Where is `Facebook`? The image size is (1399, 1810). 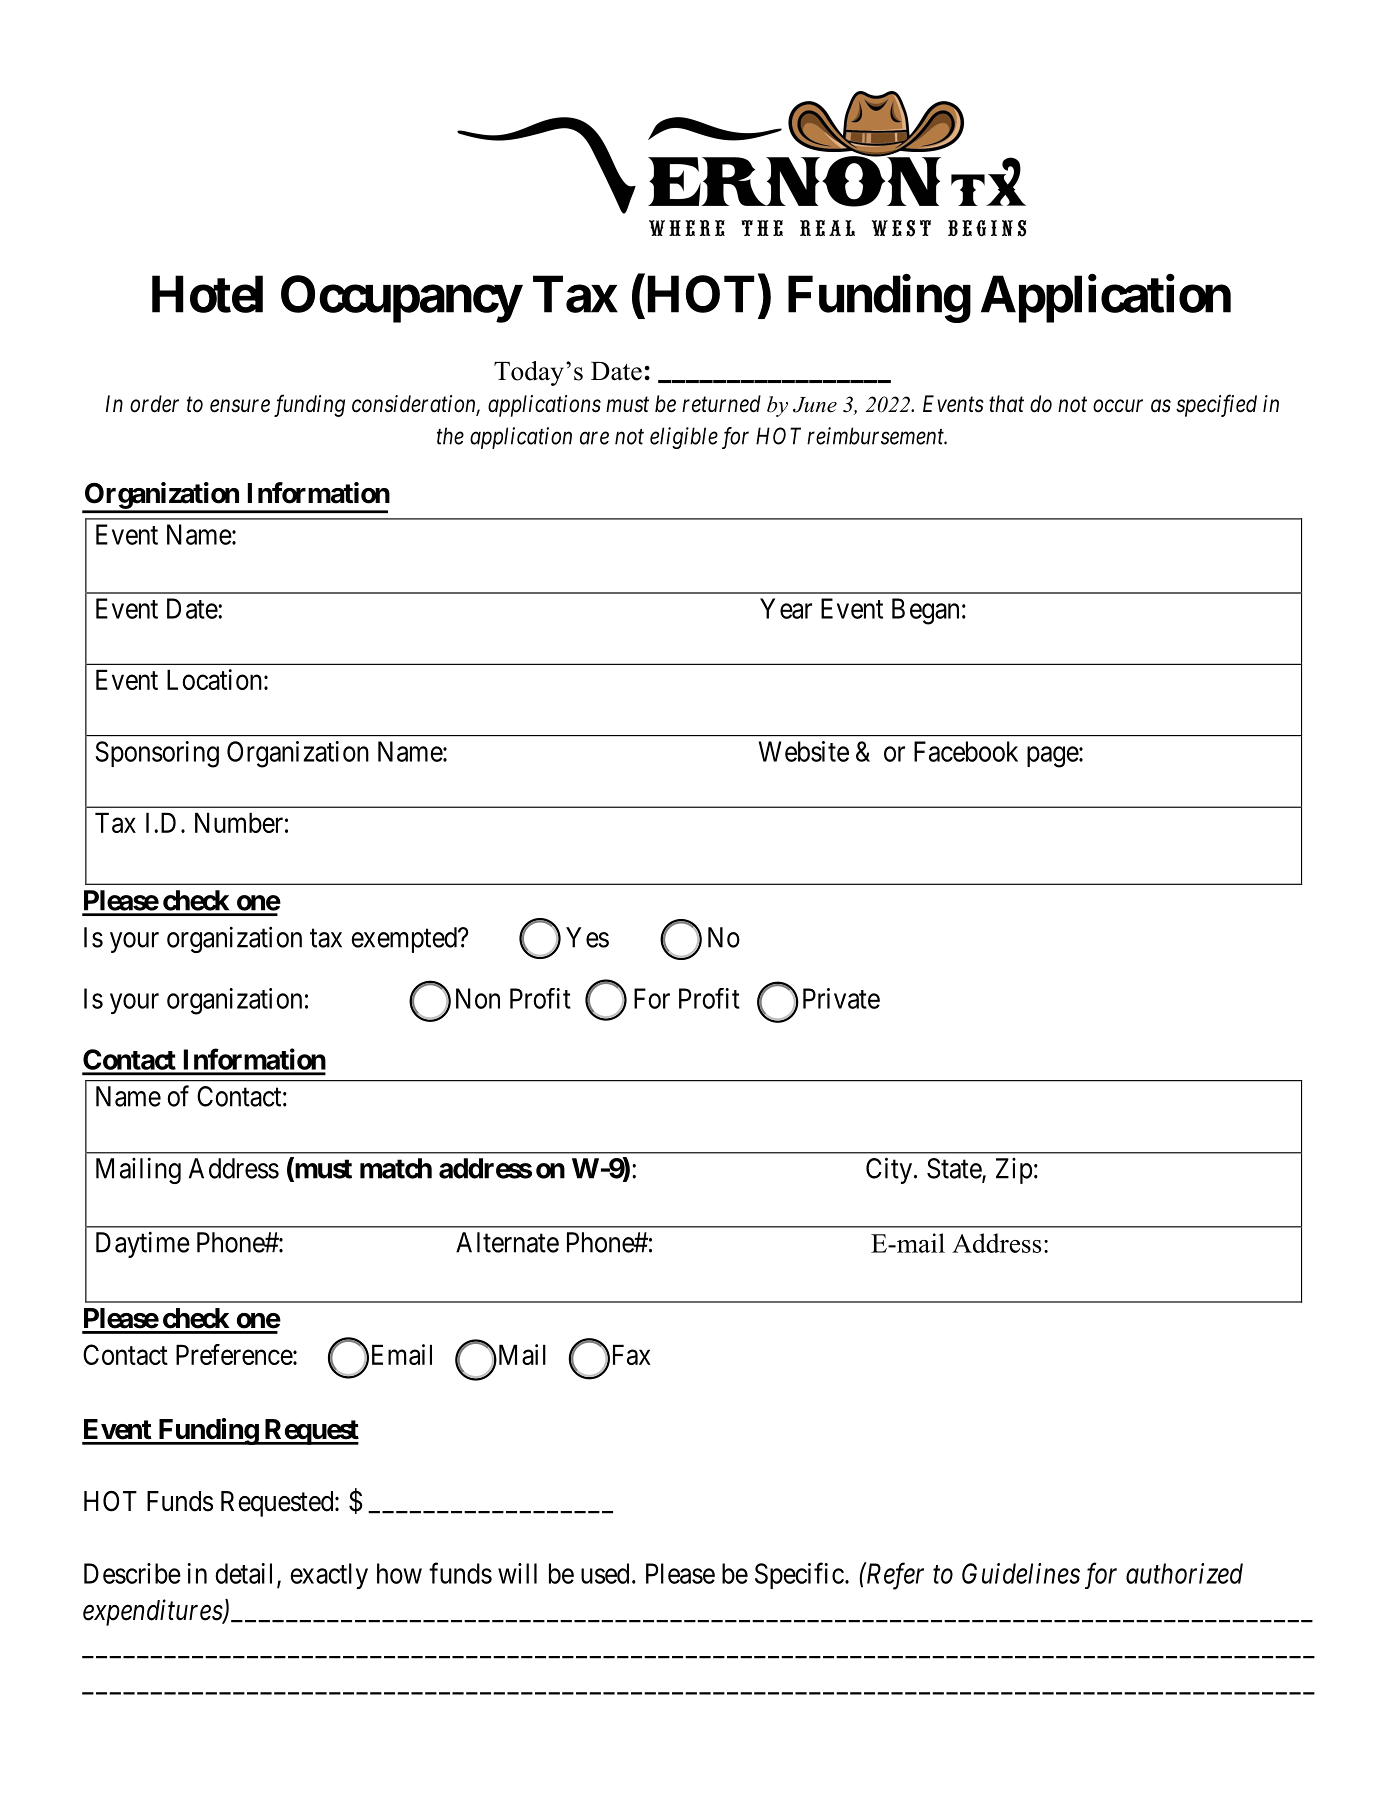
Facebook is located at coordinates (966, 751).
